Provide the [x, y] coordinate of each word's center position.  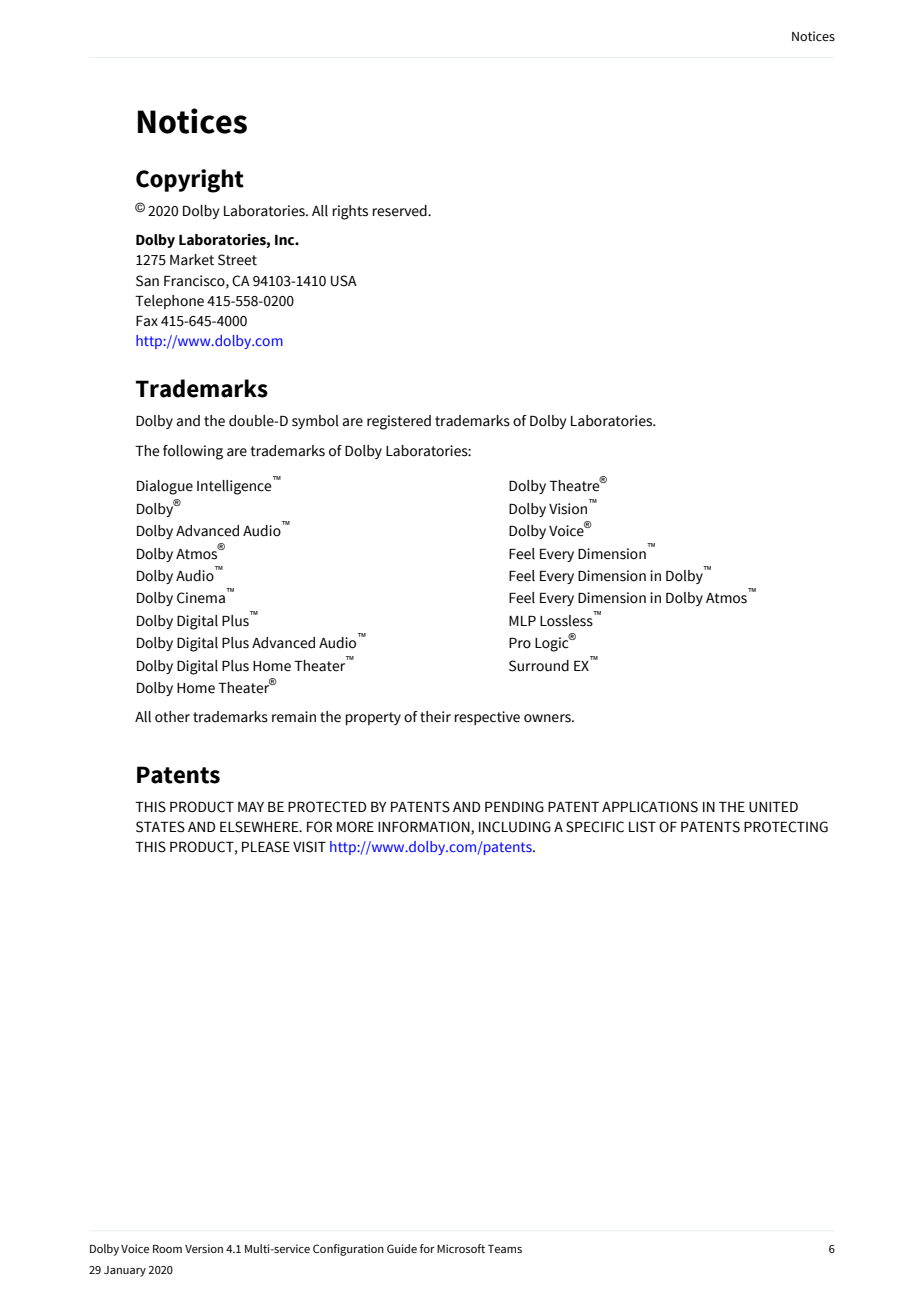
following [193, 452]
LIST [642, 827]
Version [204, 1248]
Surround [539, 666]
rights [350, 212]
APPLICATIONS [650, 807]
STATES [160, 827]
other [172, 717]
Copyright [190, 181]
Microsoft [461, 1248]
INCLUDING [515, 827]
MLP [522, 621]
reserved [400, 211]
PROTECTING [786, 827]
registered [399, 422]
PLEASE [266, 847]
